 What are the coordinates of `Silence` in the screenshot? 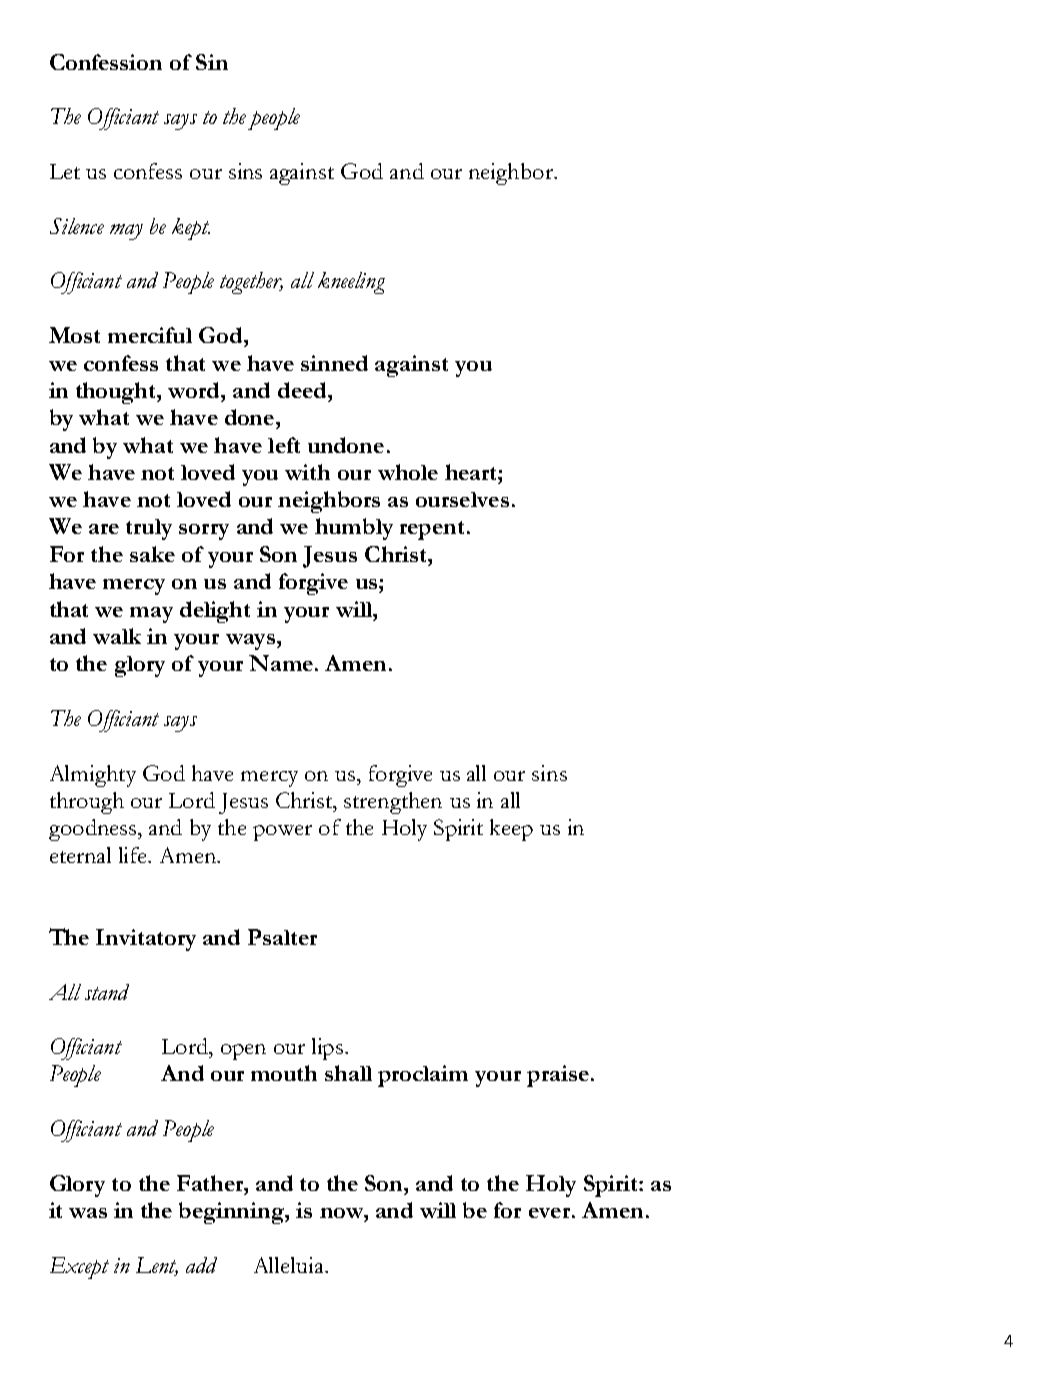 It's located at (77, 226).
